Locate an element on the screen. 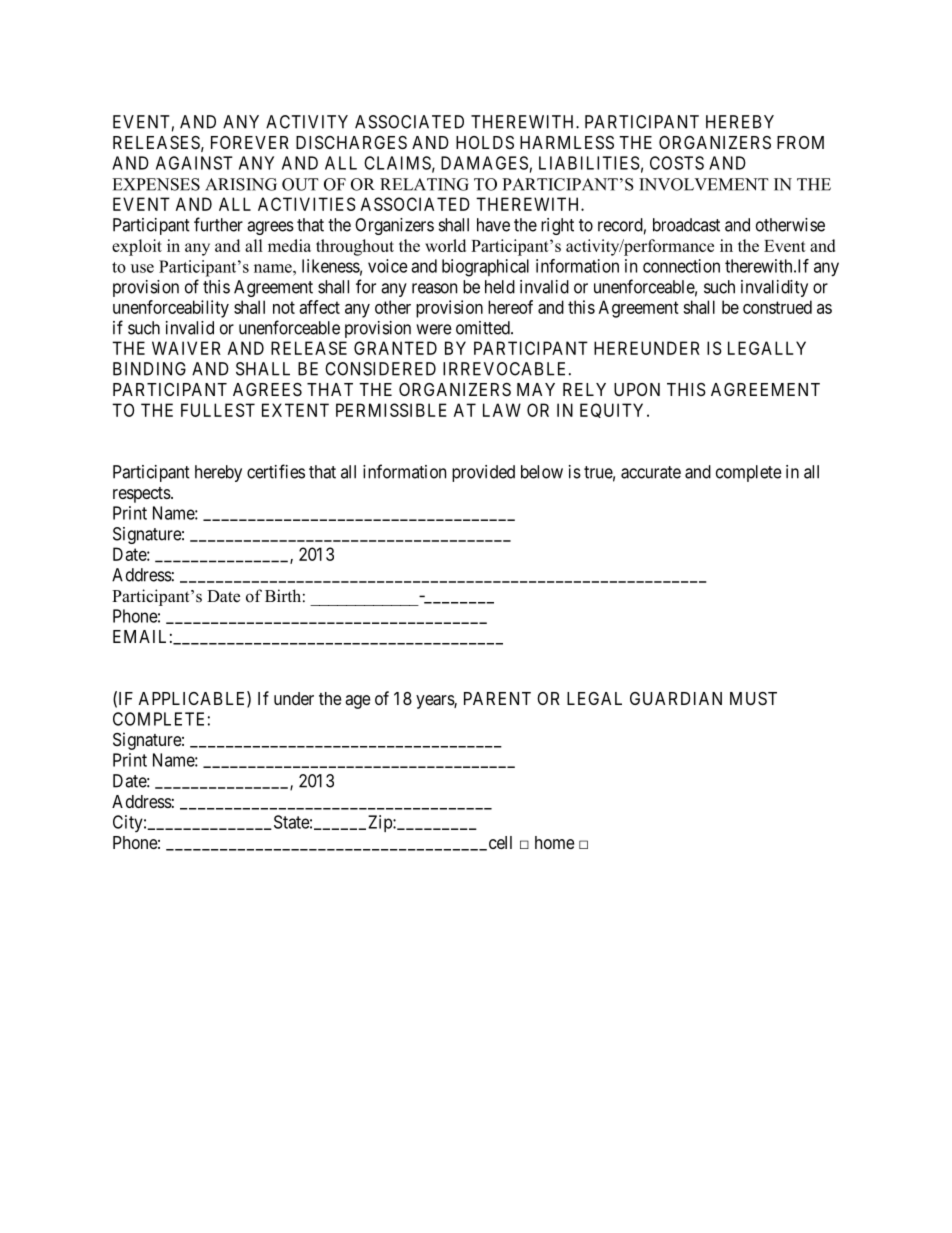 This screenshot has width=952, height=1233. PARENT is located at coordinates (497, 698).
